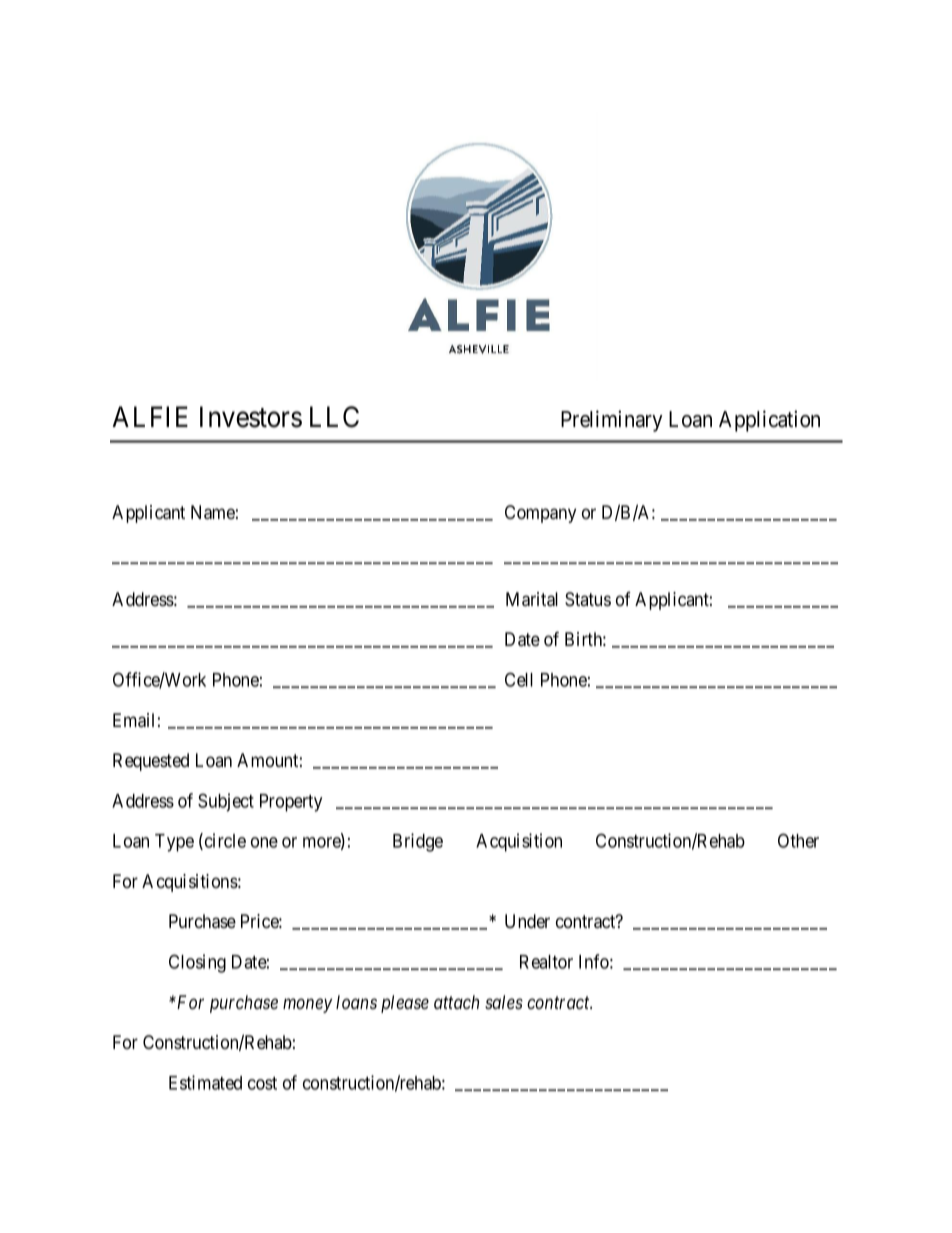 Image resolution: width=952 pixels, height=1233 pixels. I want to click on Bridge, so click(418, 842).
